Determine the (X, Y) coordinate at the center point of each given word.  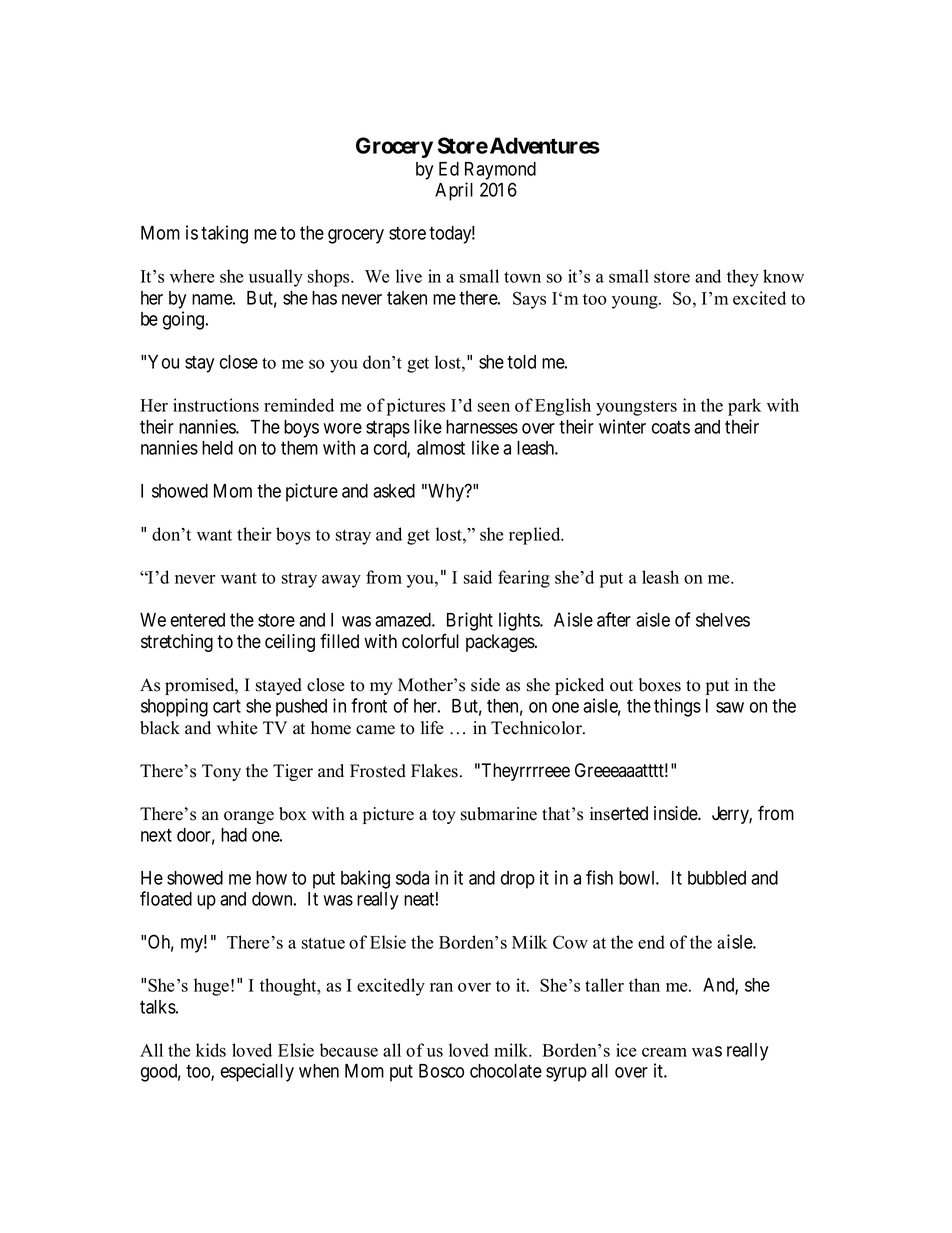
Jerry (732, 815)
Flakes (436, 771)
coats (671, 427)
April (454, 191)
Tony (221, 772)
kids (211, 1050)
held (217, 448)
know (783, 276)
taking (224, 234)
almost (441, 448)
